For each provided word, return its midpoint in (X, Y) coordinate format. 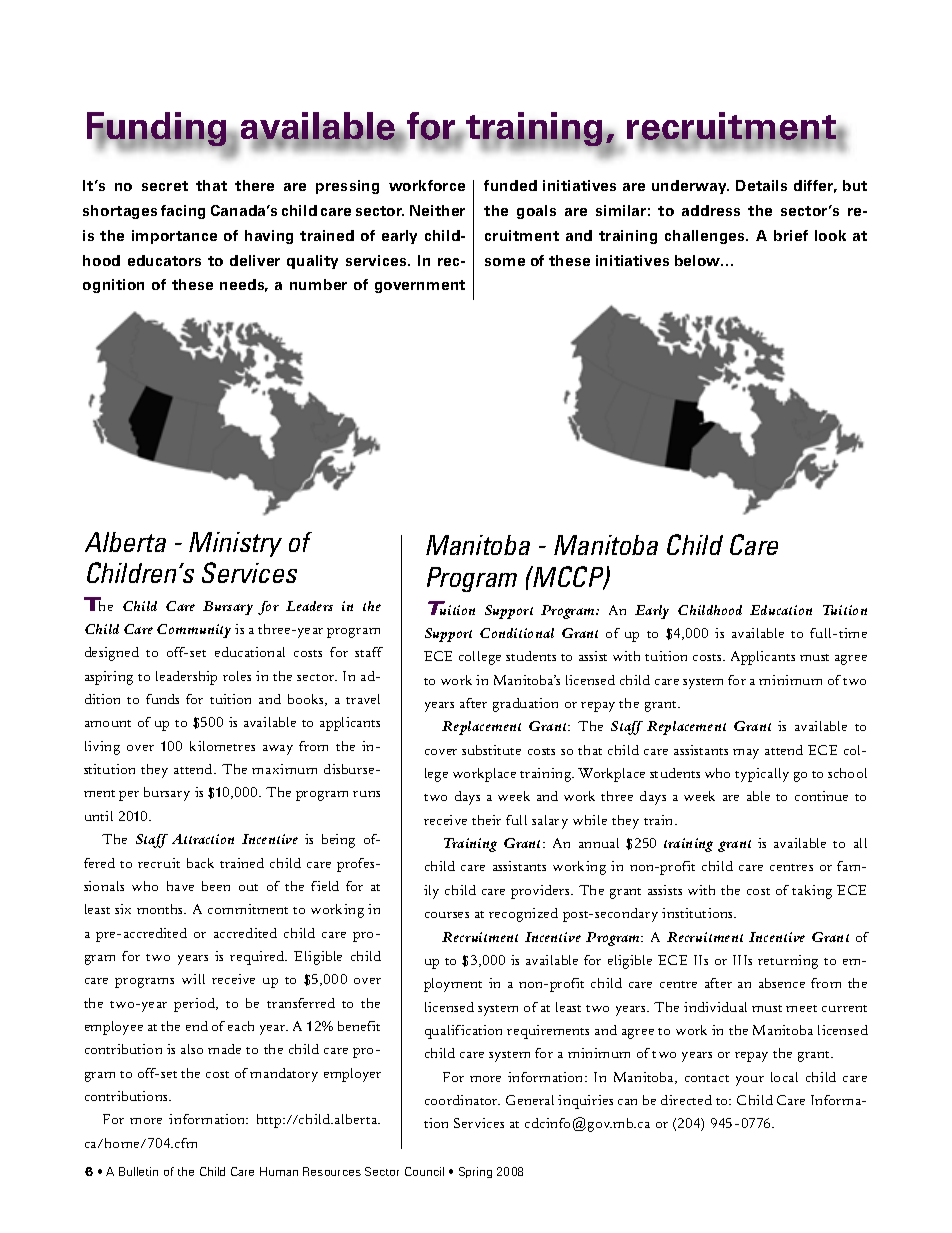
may (746, 754)
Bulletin (138, 1171)
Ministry (235, 544)
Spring (475, 1172)
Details (761, 185)
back (200, 863)
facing (183, 212)
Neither (437, 210)
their (486, 820)
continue (821, 796)
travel (363, 699)
